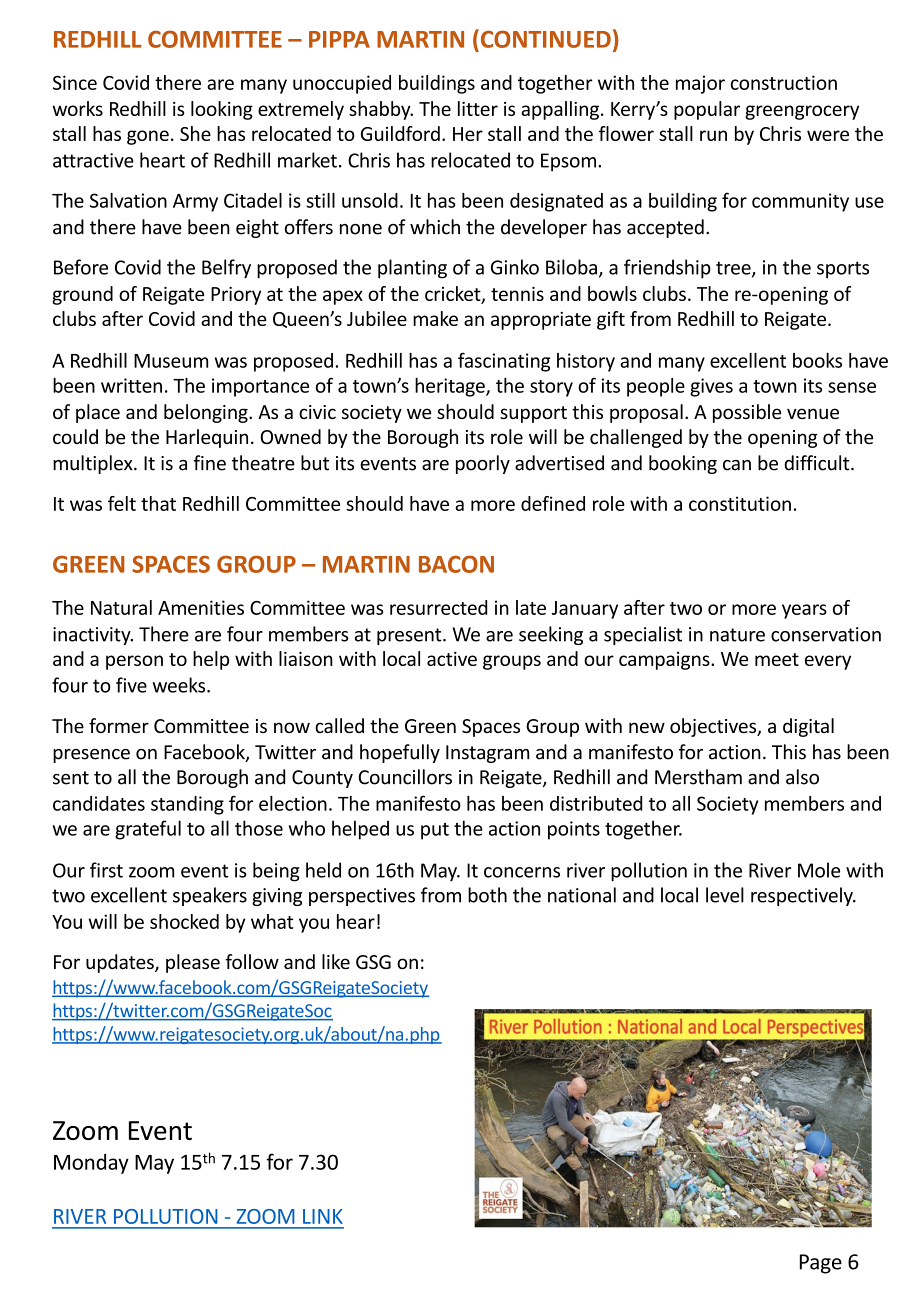  What do you see at coordinates (784, 82) in the screenshot?
I see `construction` at bounding box center [784, 82].
